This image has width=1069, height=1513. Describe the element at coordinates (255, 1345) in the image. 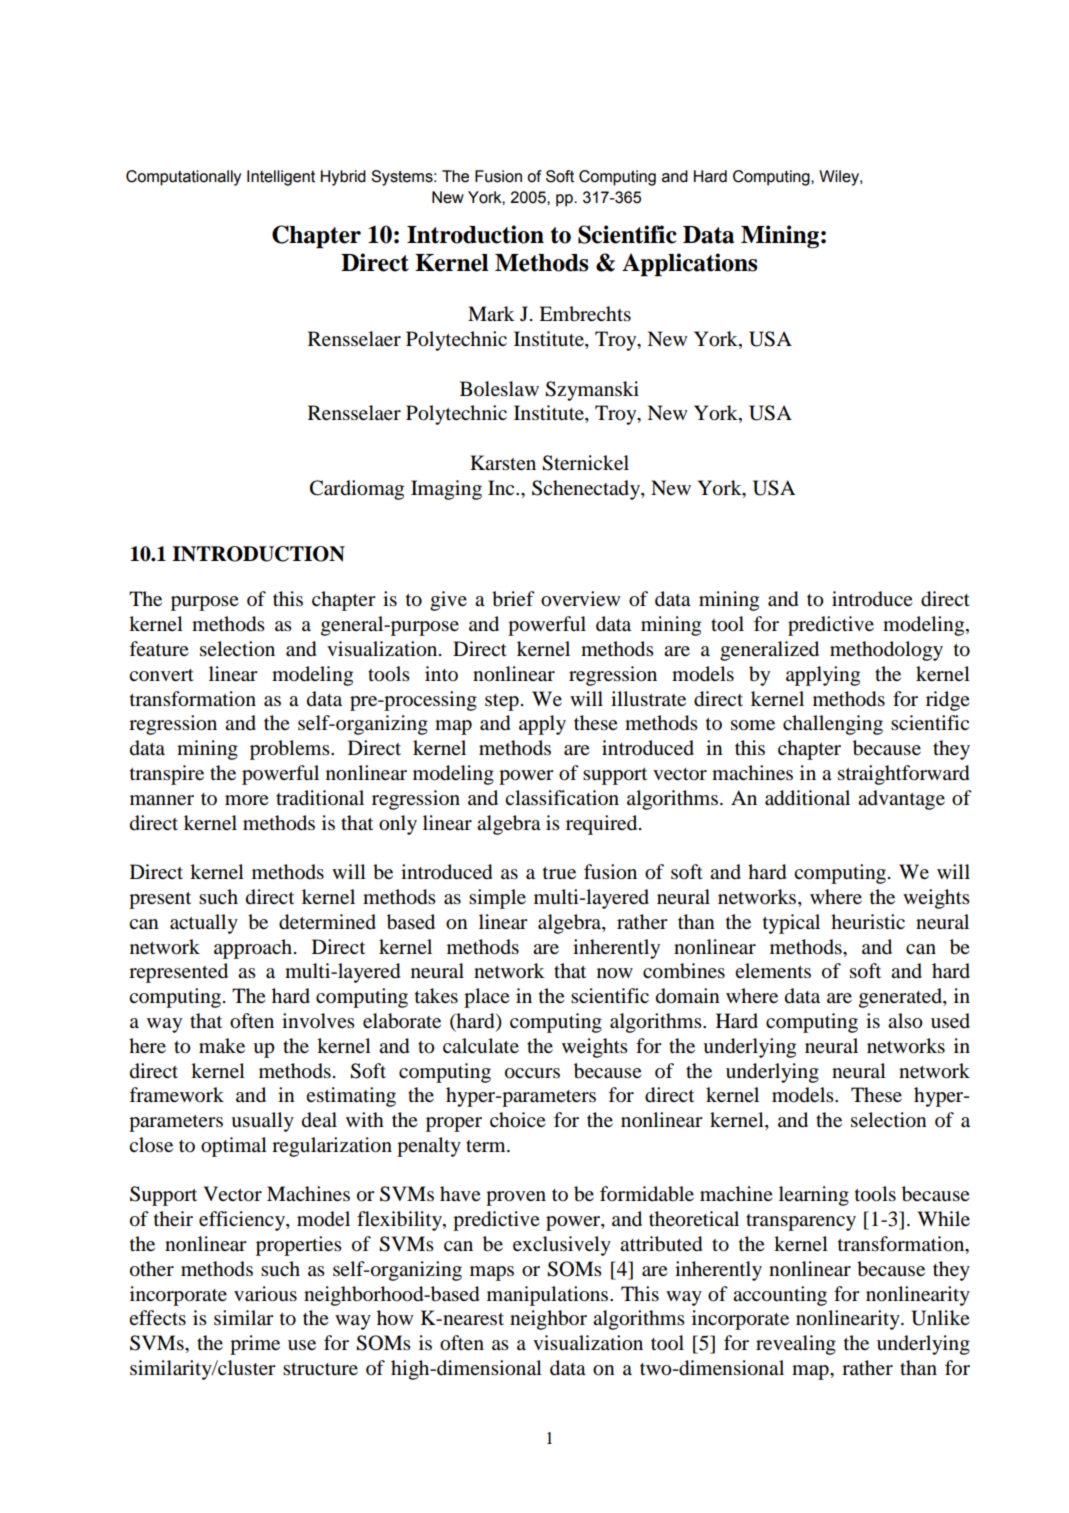

I see `prime` at that location.
